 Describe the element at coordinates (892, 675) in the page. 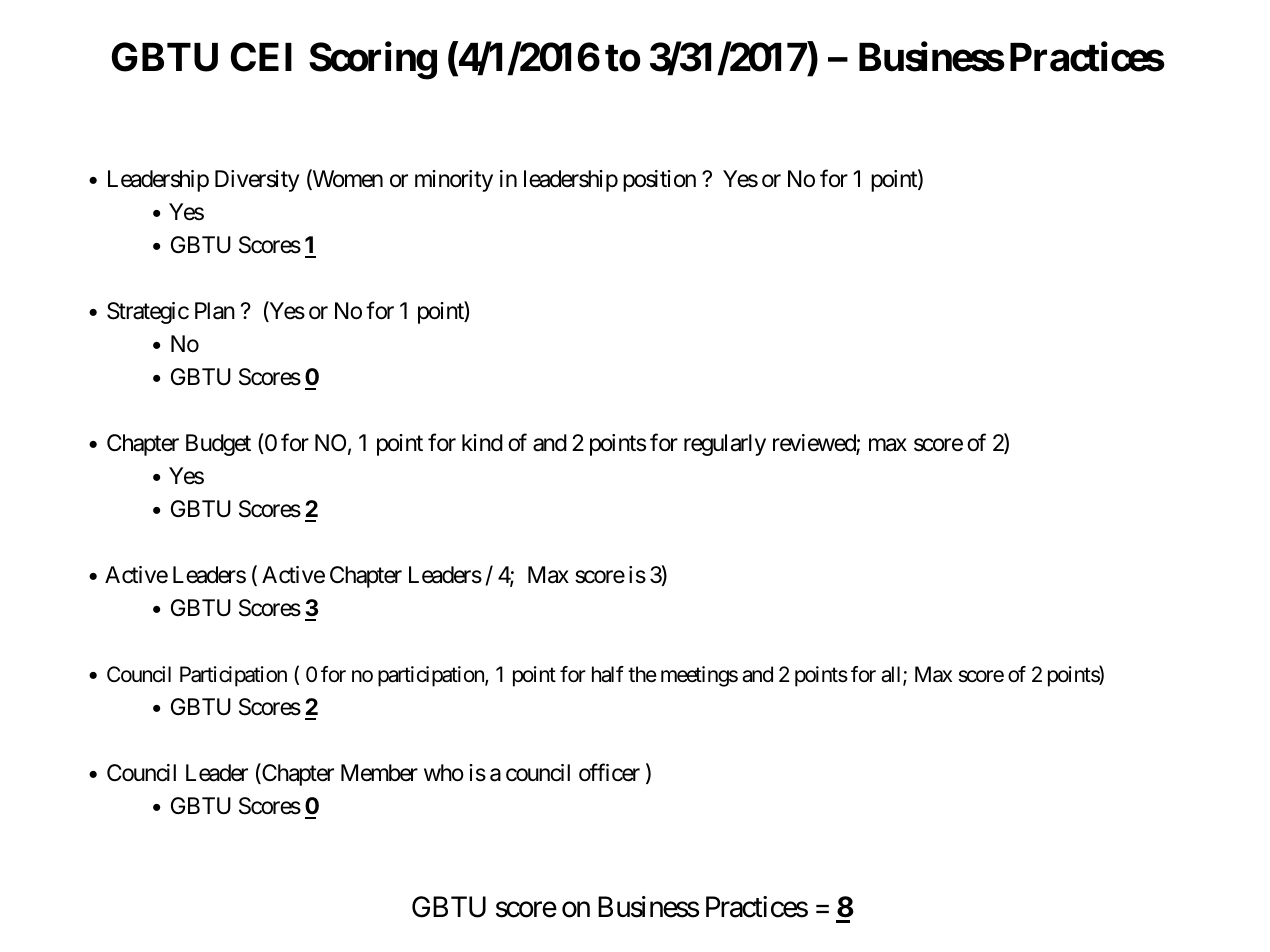

I see `all` at that location.
